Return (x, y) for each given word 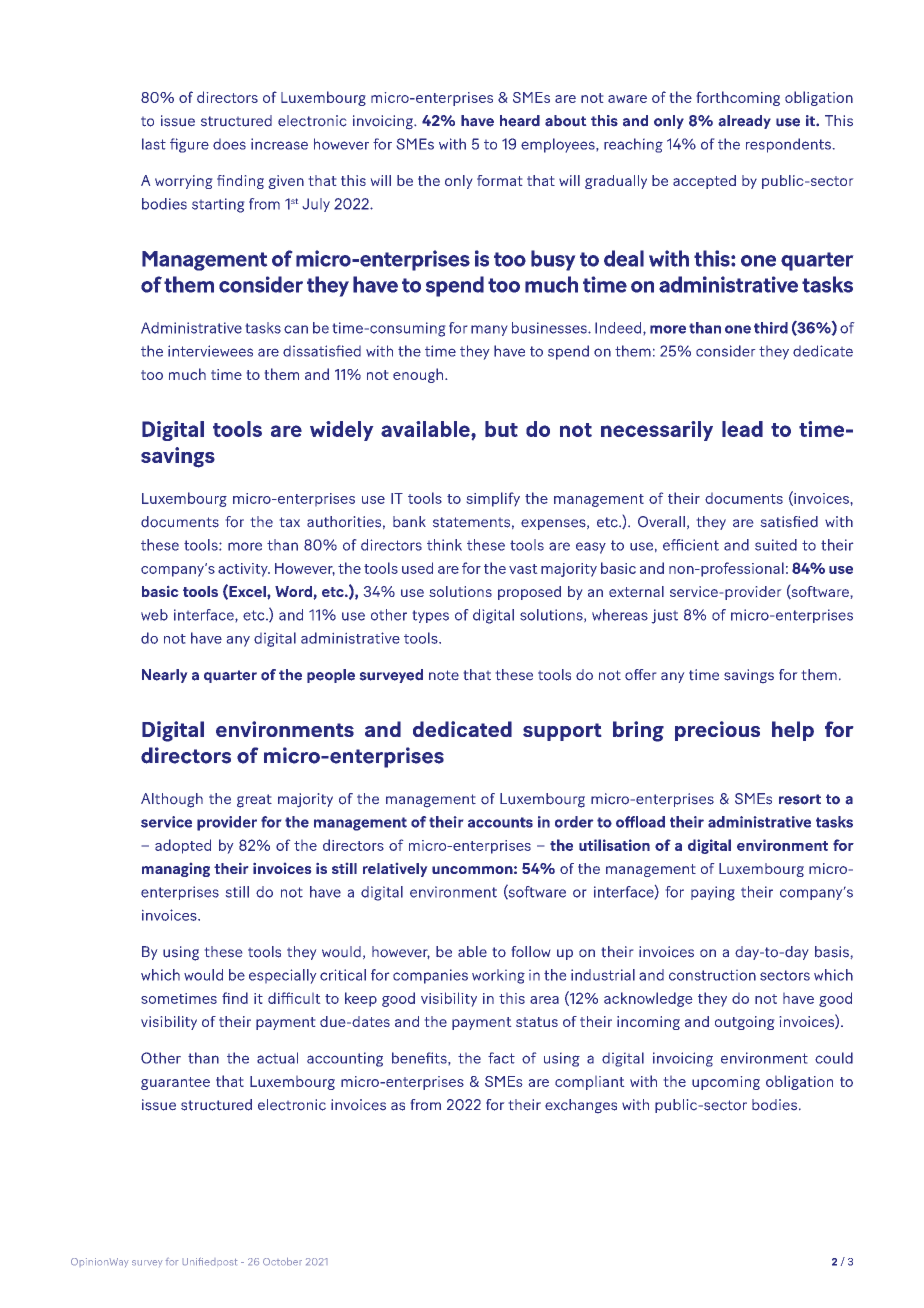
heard (520, 121)
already (745, 122)
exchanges (581, 1106)
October (282, 1261)
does (229, 144)
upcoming (726, 1083)
